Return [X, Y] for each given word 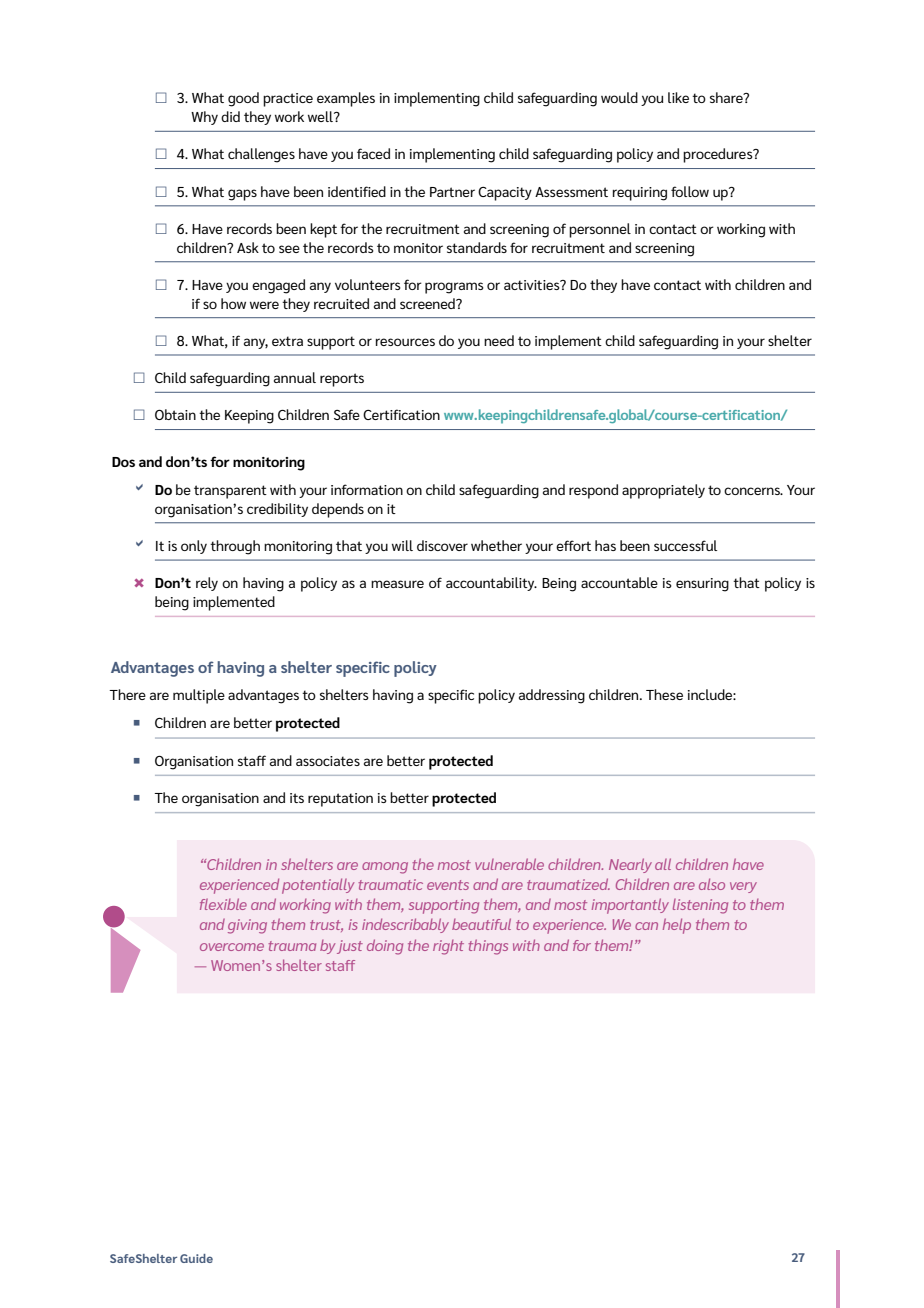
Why [204, 118]
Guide [196, 1258]
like [678, 97]
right [448, 947]
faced [373, 153]
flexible [223, 904]
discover [442, 545]
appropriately [663, 491]
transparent [230, 492]
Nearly [630, 865]
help [677, 926]
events [448, 885]
